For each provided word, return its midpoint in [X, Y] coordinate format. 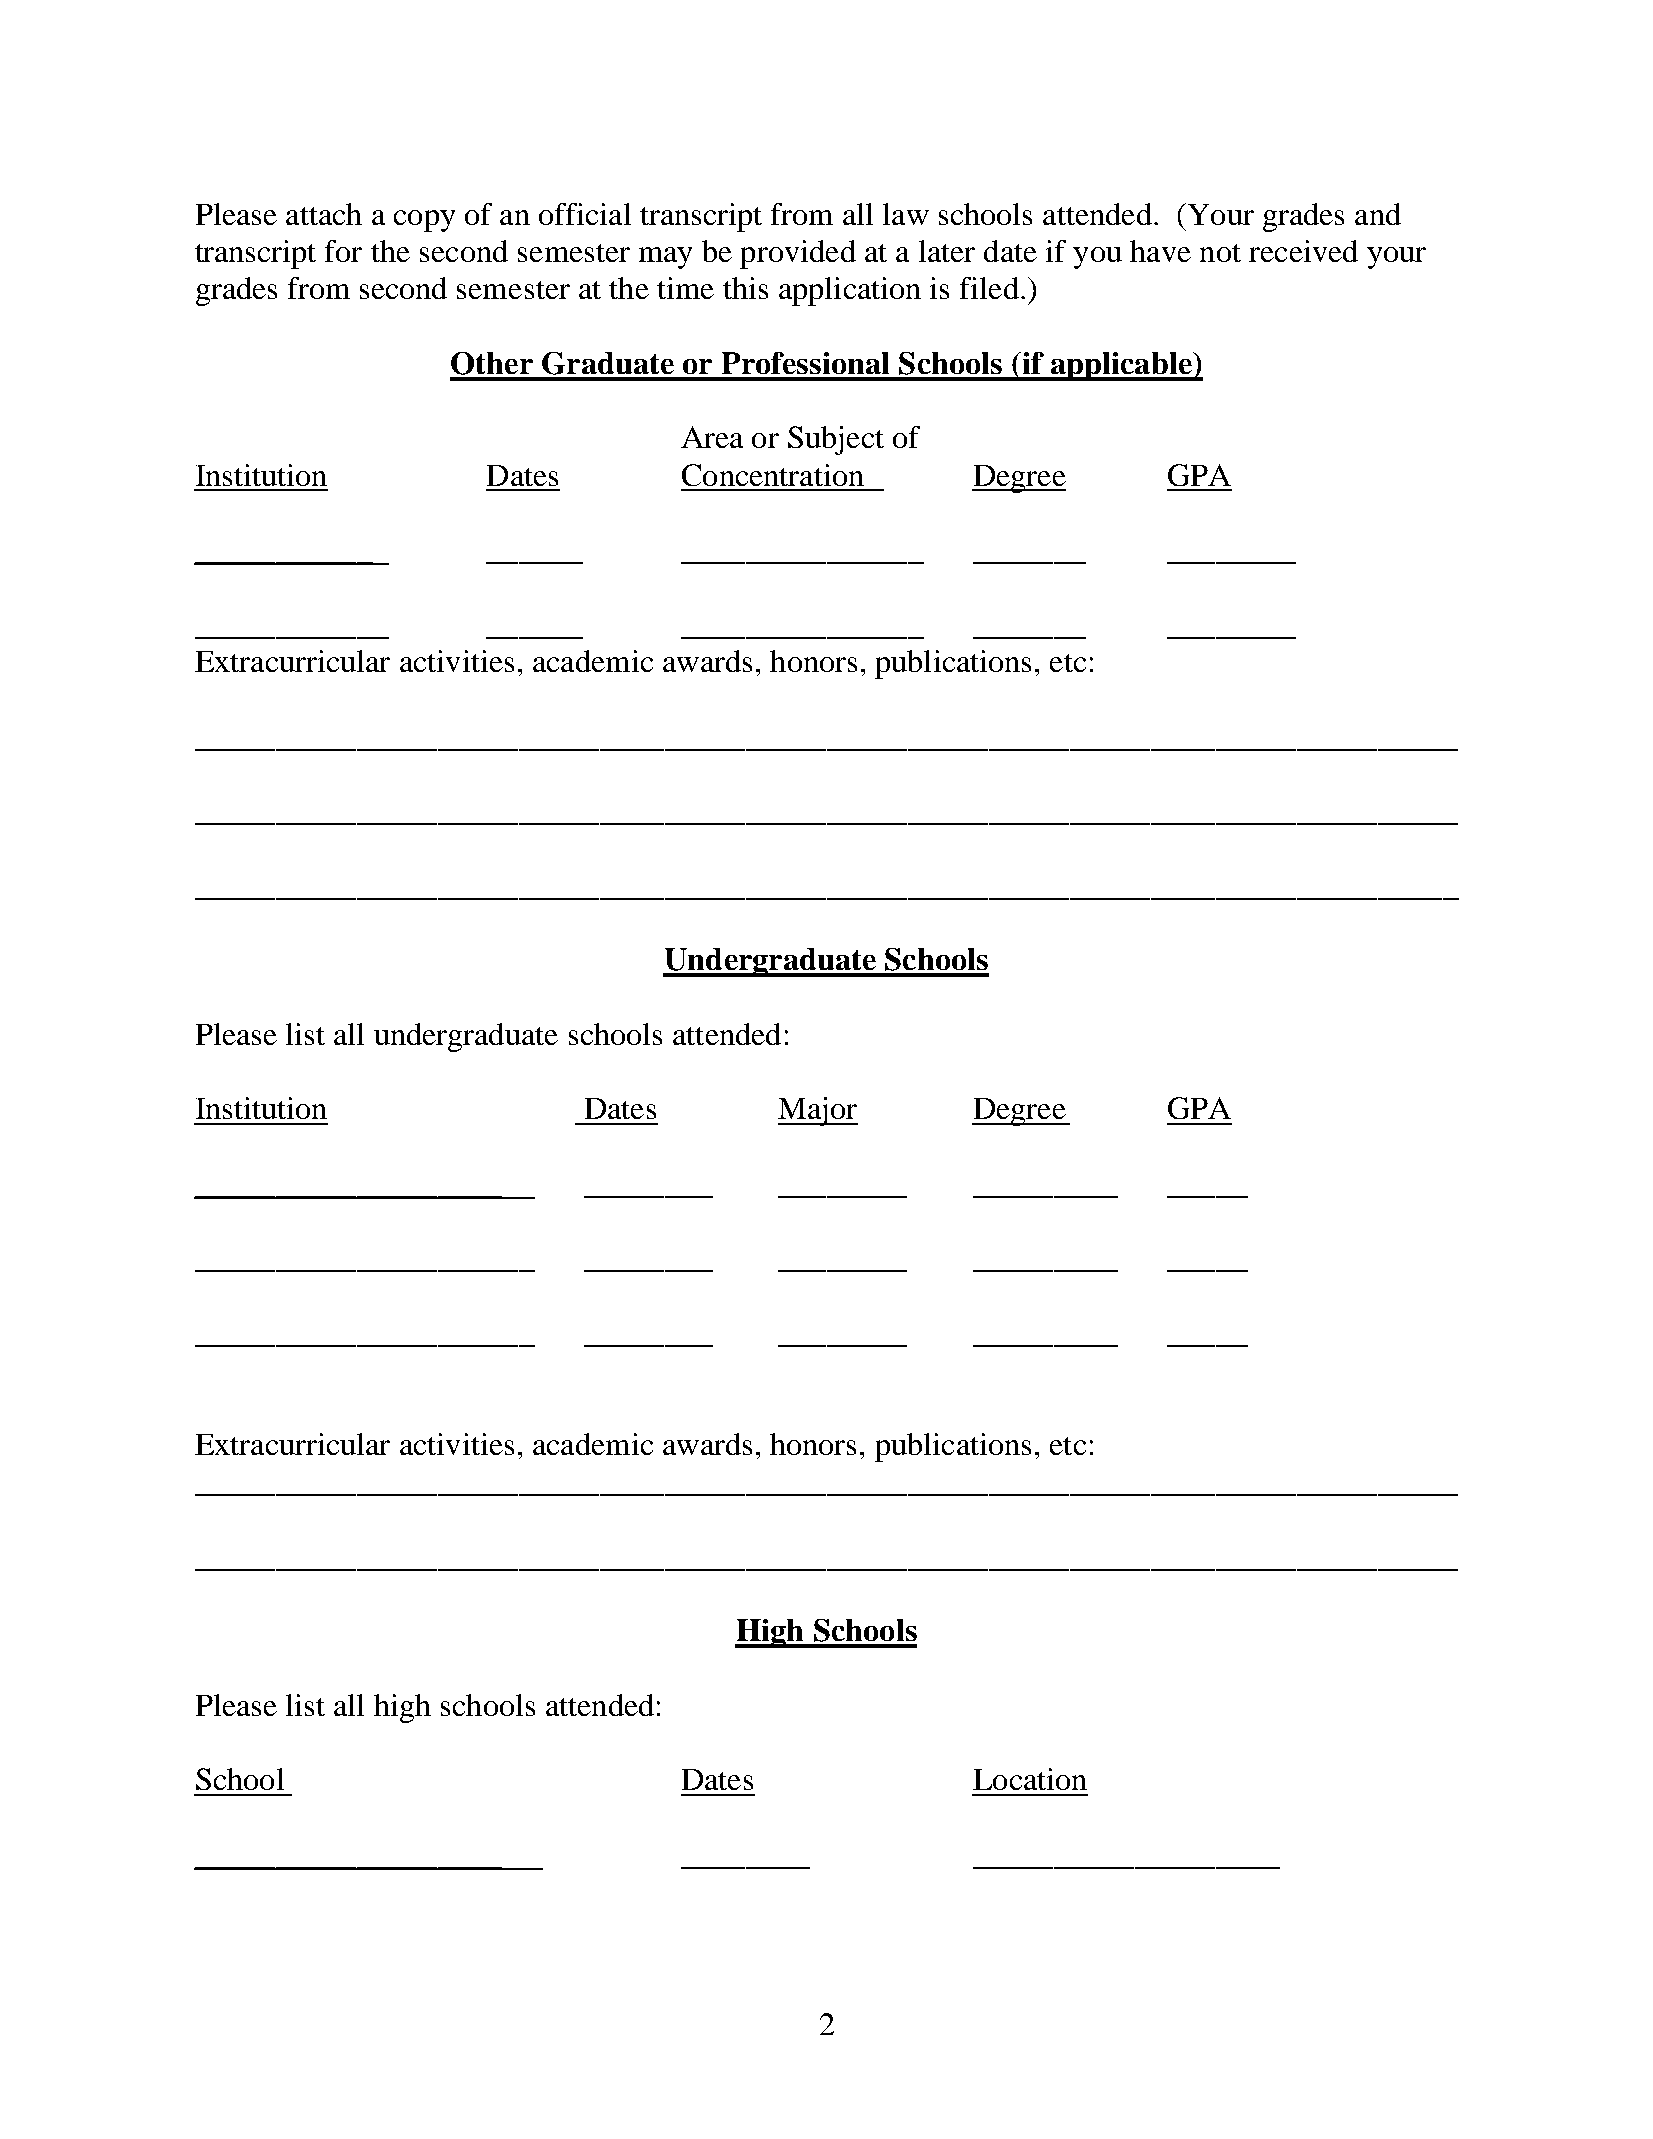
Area [712, 437]
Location [1030, 1779]
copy [424, 221]
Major [818, 1111]
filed [989, 288]
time [685, 288]
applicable [1121, 366]
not [1220, 253]
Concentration [773, 475]
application [850, 291]
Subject [836, 440]
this [745, 288]
